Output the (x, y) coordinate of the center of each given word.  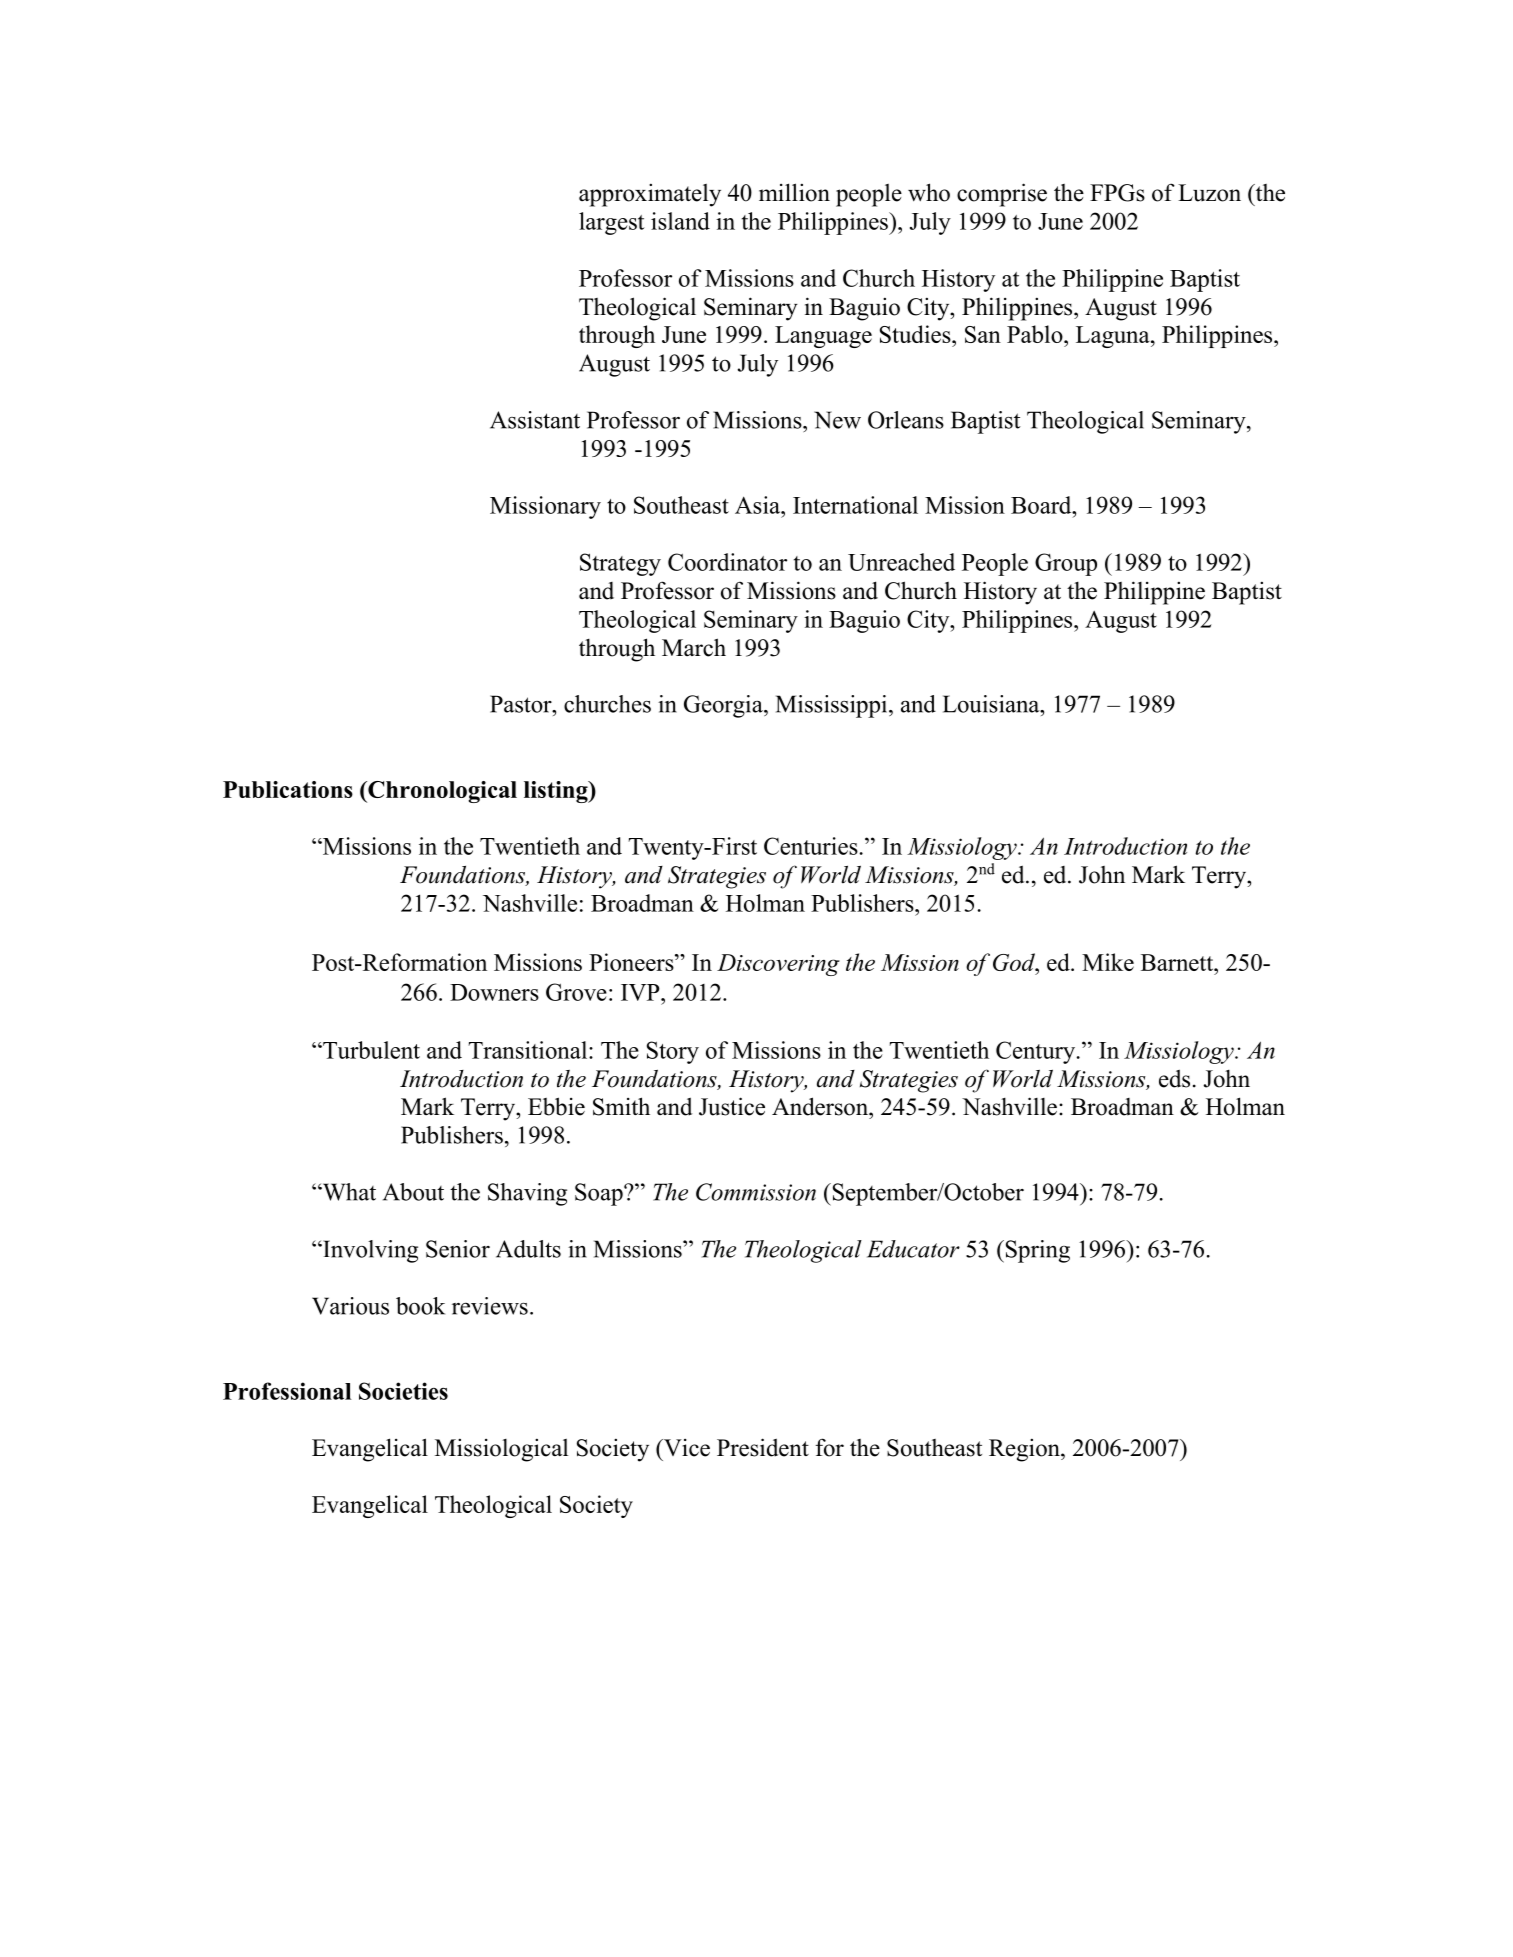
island (680, 221)
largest (612, 223)
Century (1037, 1052)
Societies (403, 1391)
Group (1066, 564)
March (694, 647)
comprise (1002, 195)
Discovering (778, 965)
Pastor (522, 704)
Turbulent (370, 1050)
